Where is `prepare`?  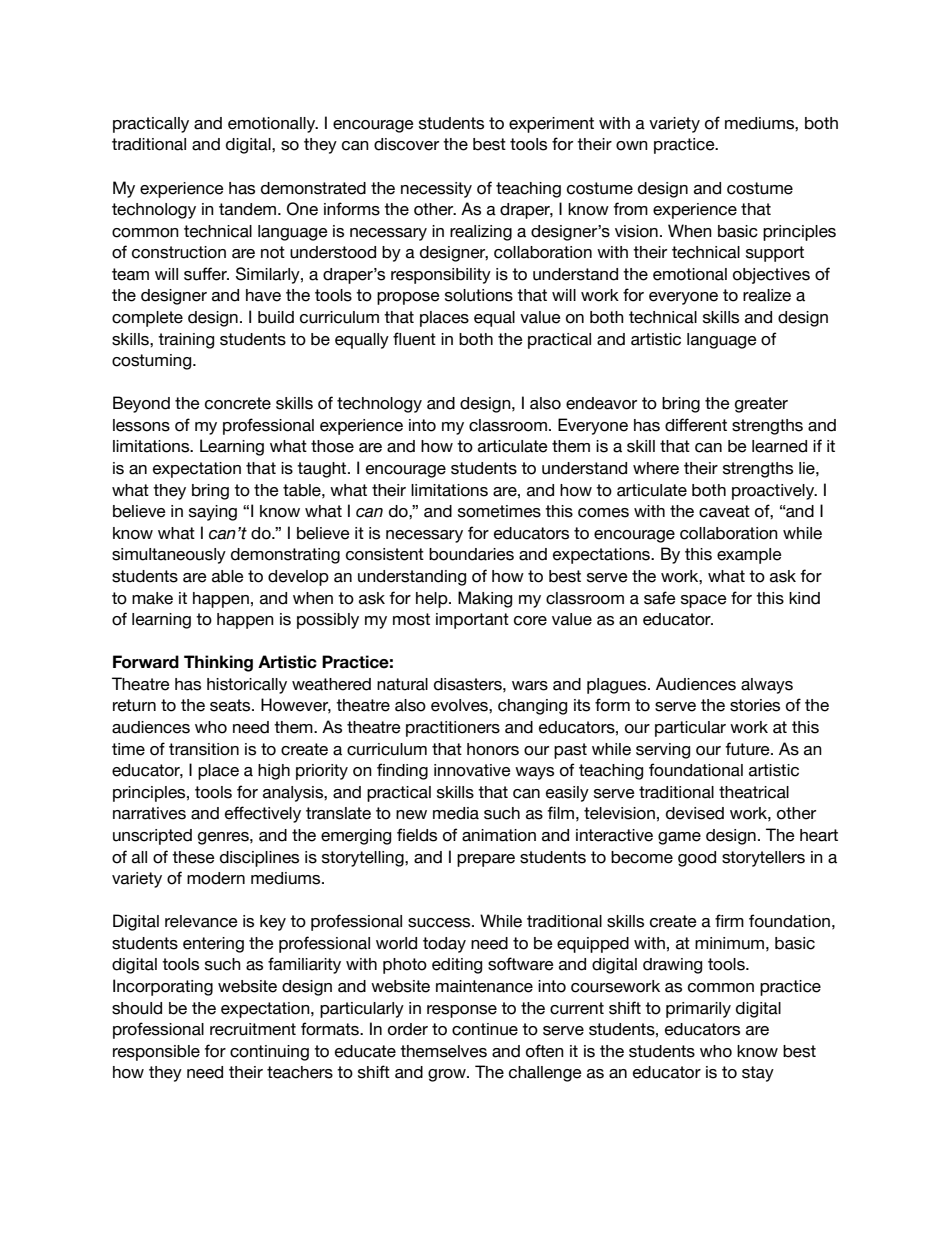
prepare is located at coordinates (486, 860).
